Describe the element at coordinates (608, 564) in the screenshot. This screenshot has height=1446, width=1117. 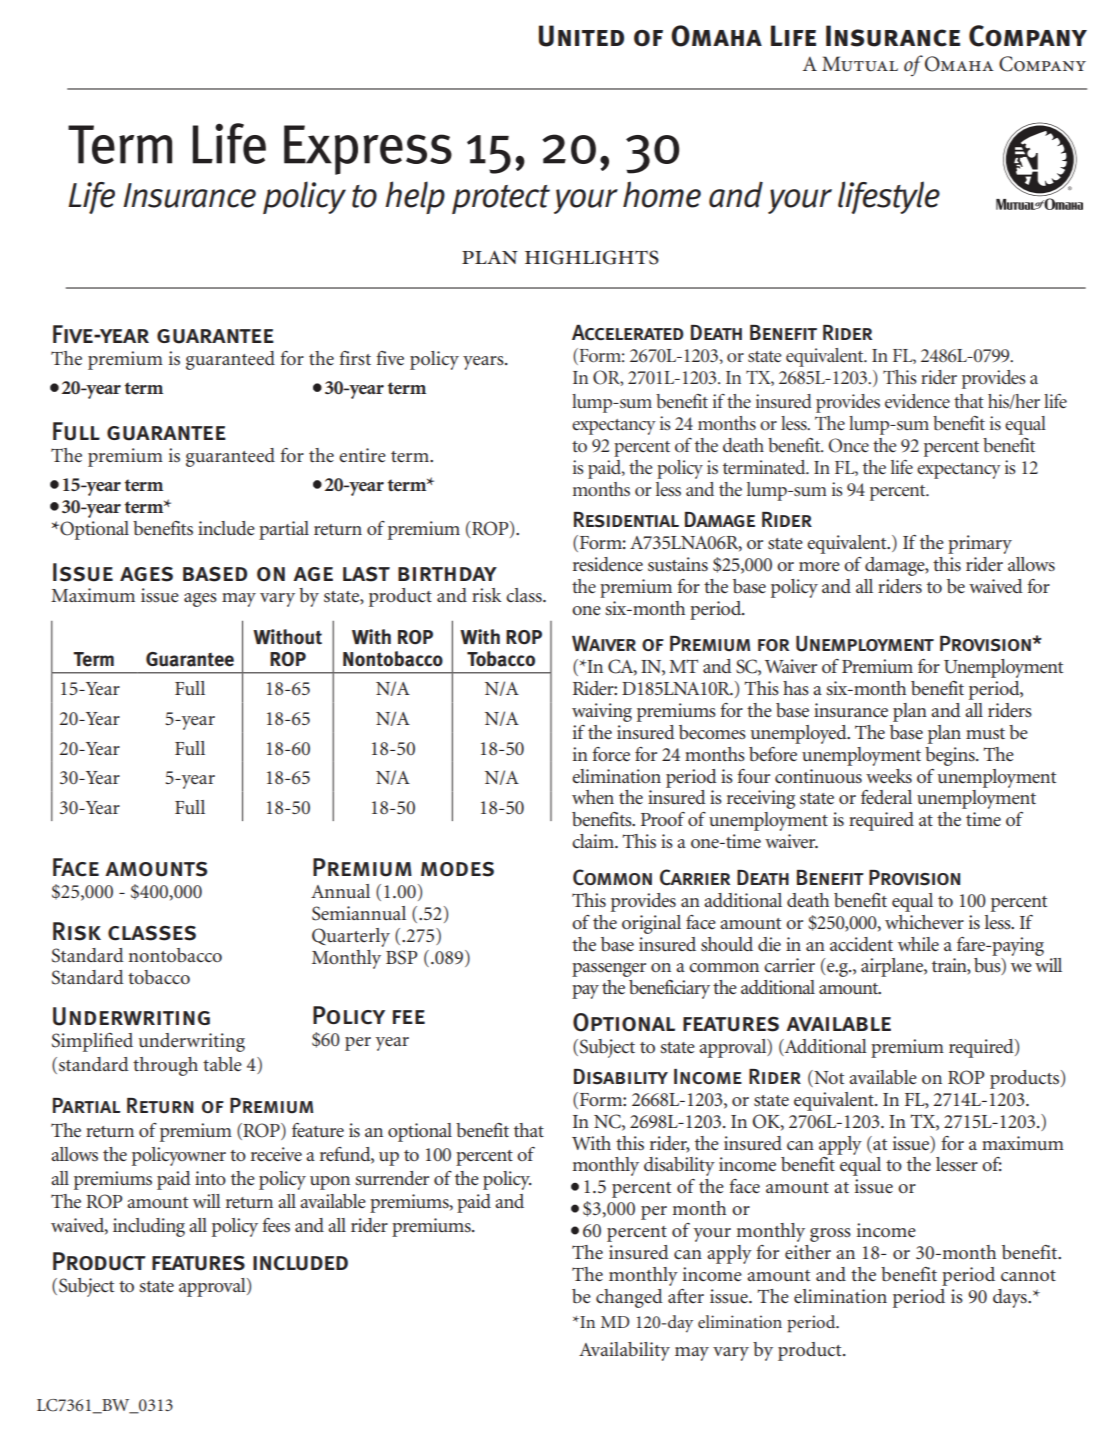
I see `residence` at that location.
